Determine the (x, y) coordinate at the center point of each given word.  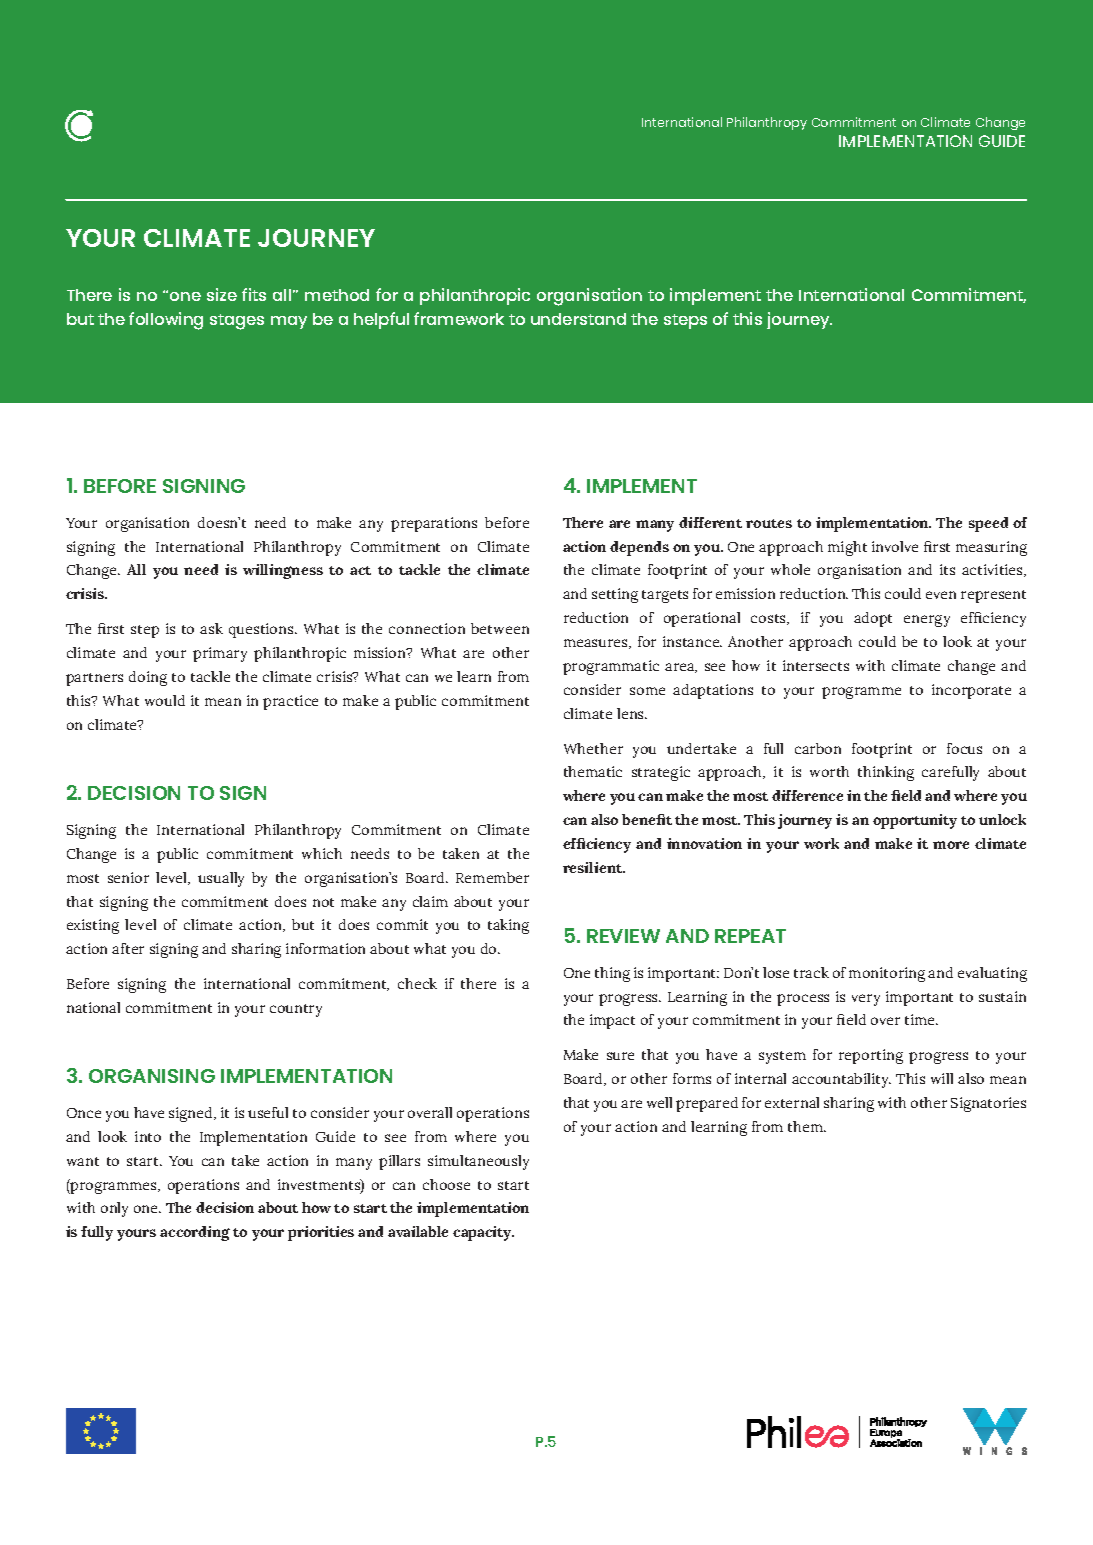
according (195, 1233)
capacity (483, 1233)
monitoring (887, 974)
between (500, 628)
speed (988, 524)
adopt (873, 619)
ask (211, 628)
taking (508, 926)
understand (578, 319)
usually (221, 879)
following (166, 321)
